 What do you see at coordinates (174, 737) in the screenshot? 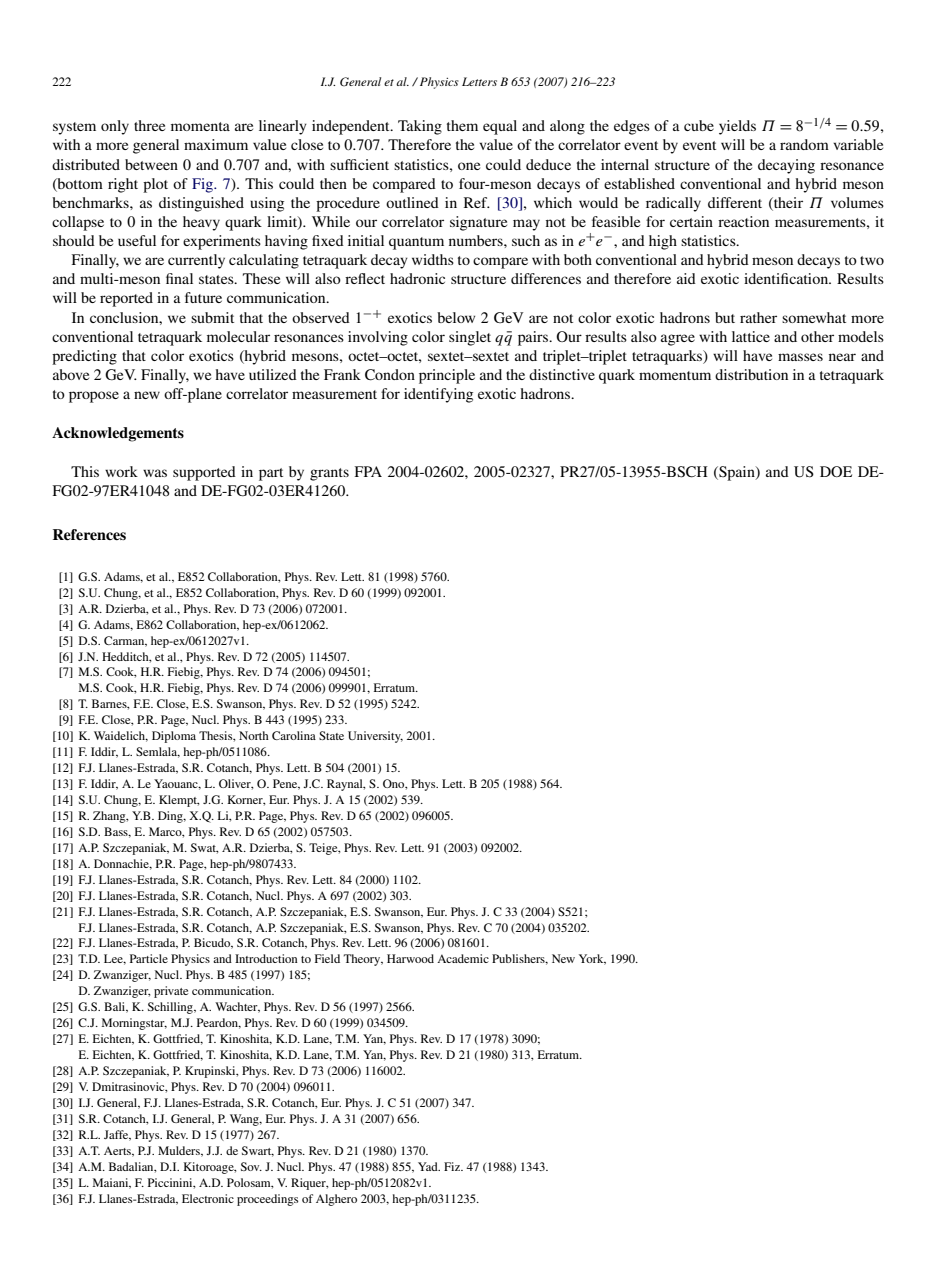
I see `Diploma` at bounding box center [174, 737].
